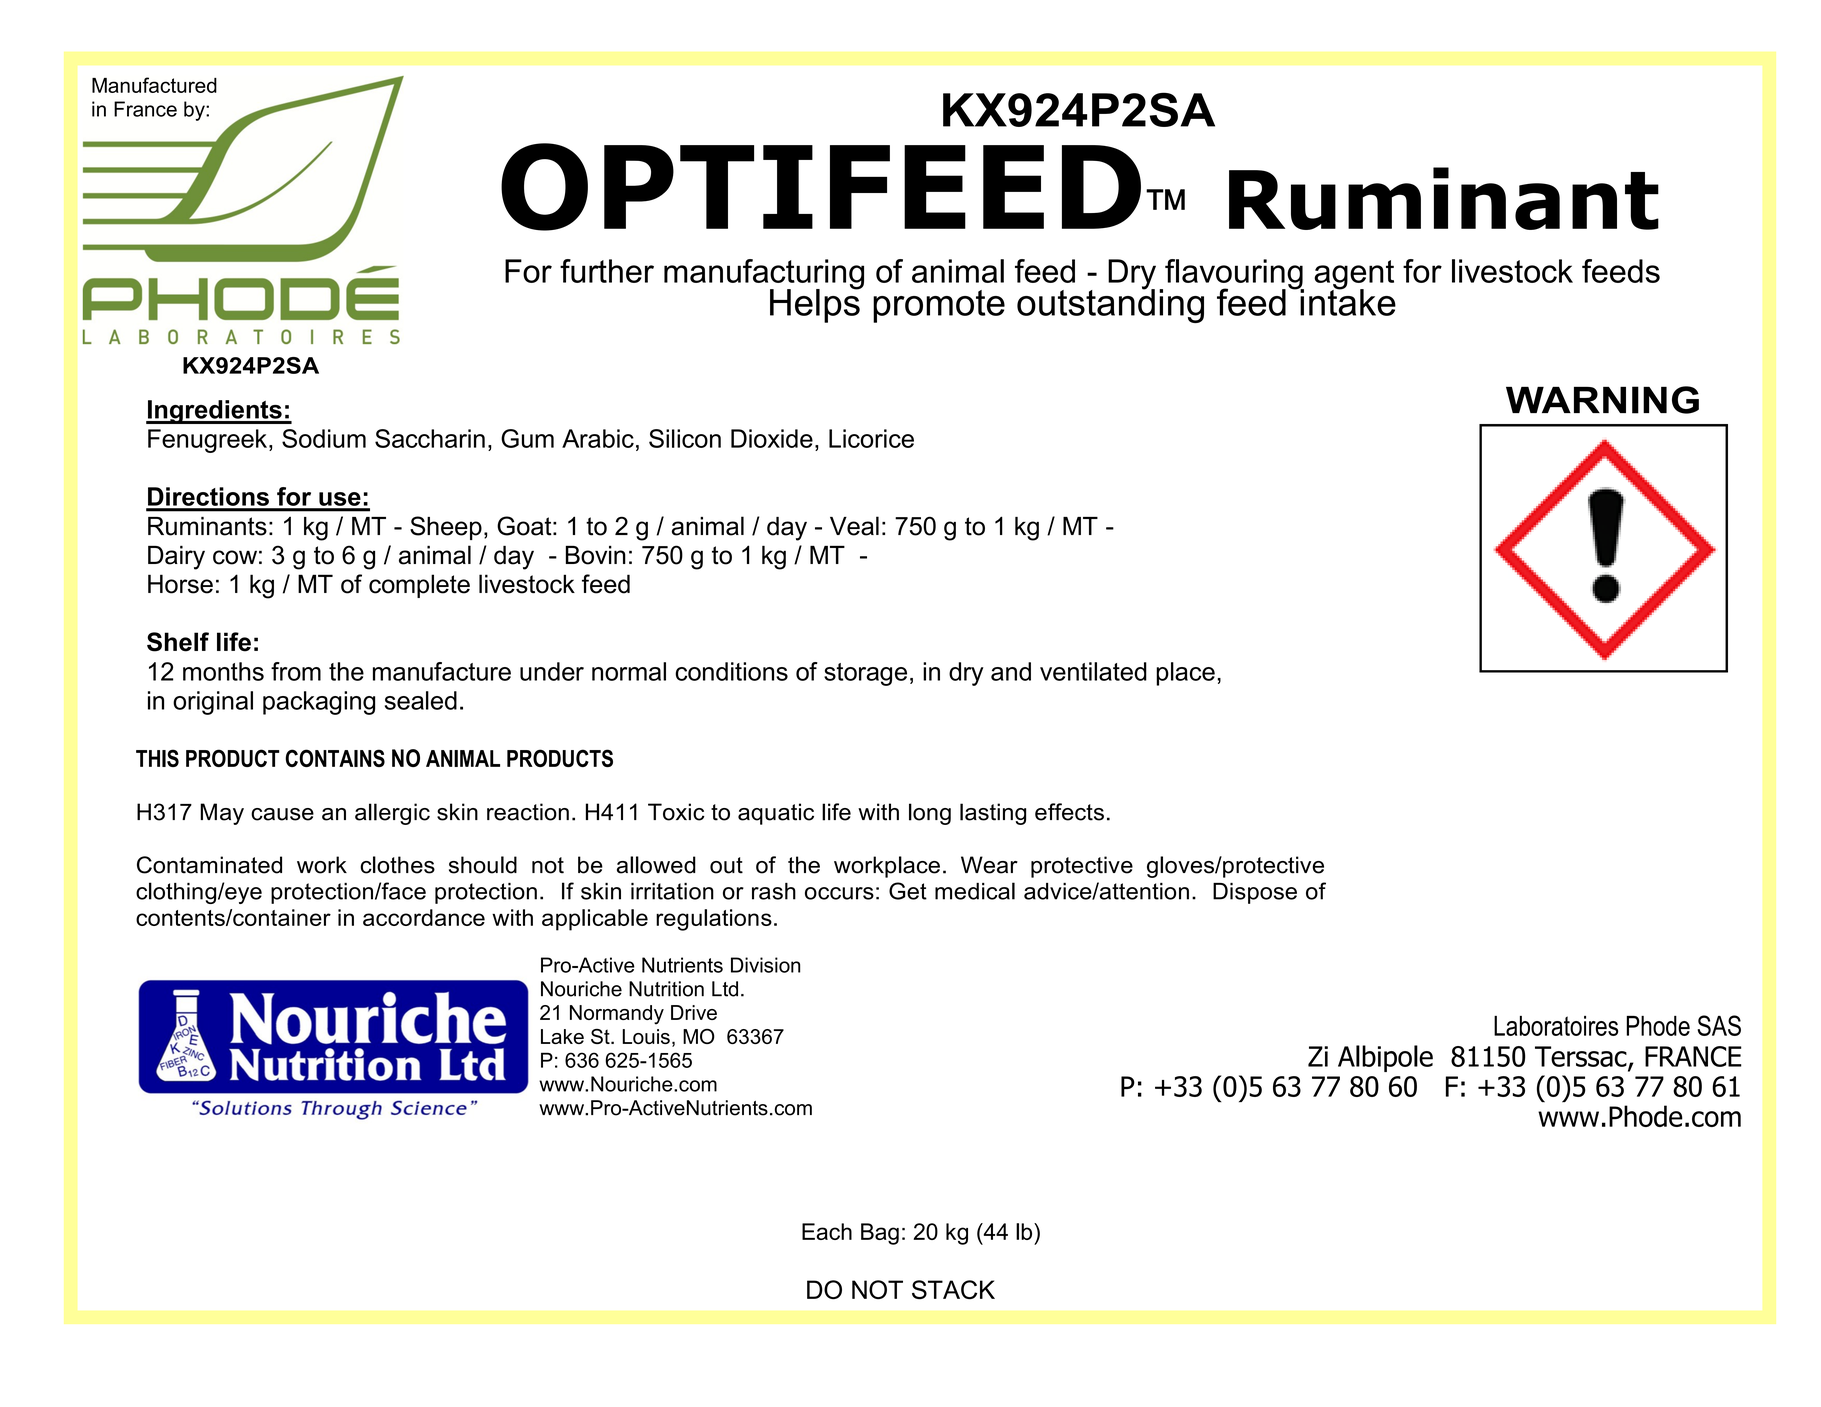  I want to click on Get, so click(908, 891).
